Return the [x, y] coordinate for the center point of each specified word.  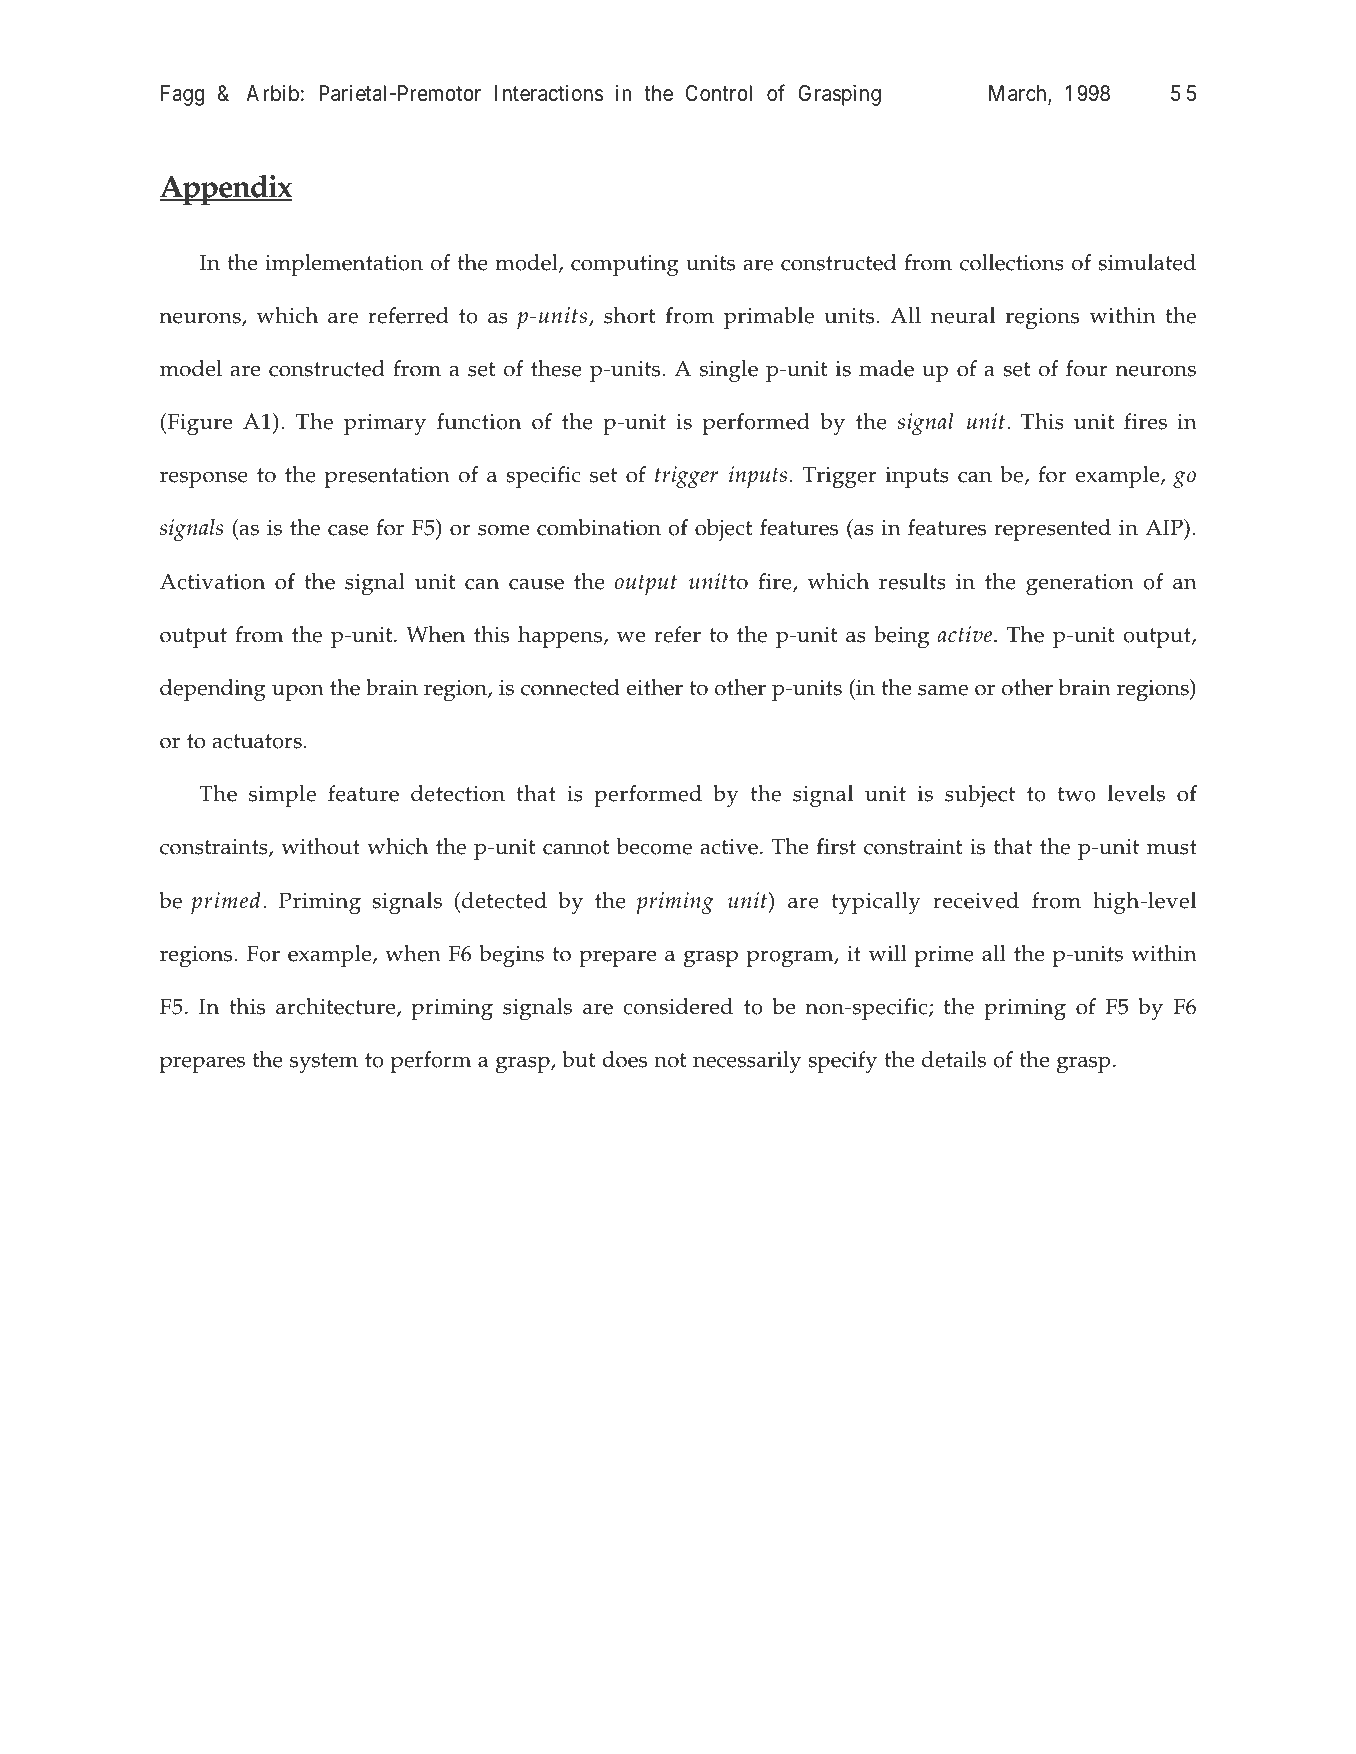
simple [282, 796]
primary [385, 425]
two [1077, 794]
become [654, 846]
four [1087, 368]
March [1019, 95]
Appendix [226, 190]
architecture [337, 1007]
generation [1080, 585]
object [723, 530]
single [729, 371]
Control [718, 93]
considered [678, 1006]
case [348, 530]
